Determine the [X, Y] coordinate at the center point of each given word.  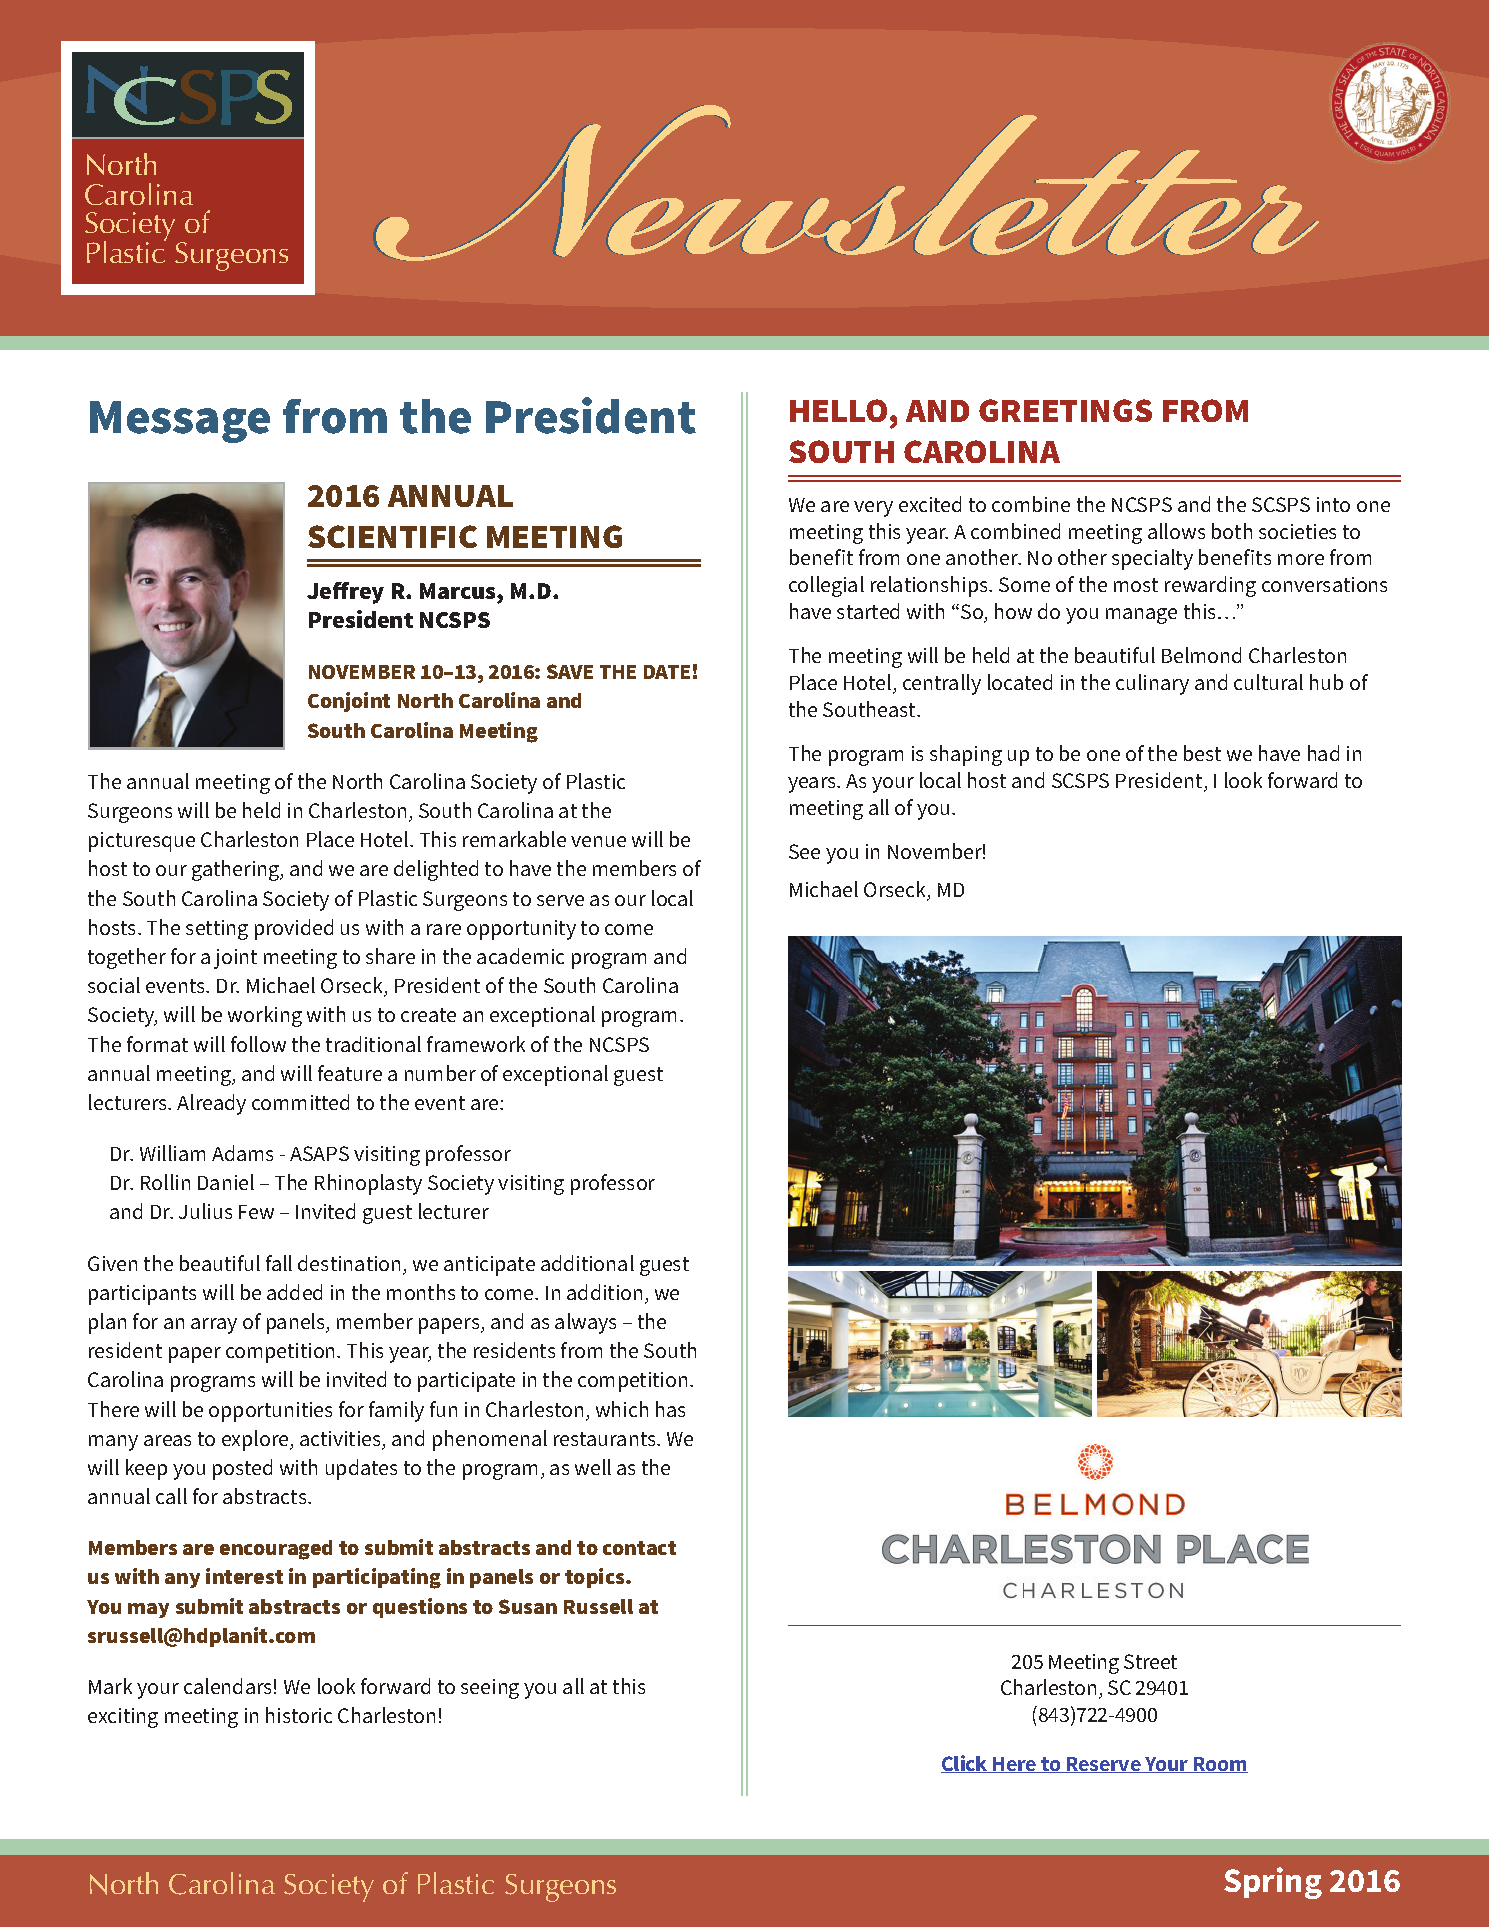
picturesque [142, 842]
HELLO [838, 410]
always [585, 1323]
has [670, 1409]
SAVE [570, 671]
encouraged [276, 1550]
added [294, 1292]
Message [180, 422]
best [1202, 753]
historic [299, 1715]
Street [1150, 1661]
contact [639, 1548]
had [1323, 753]
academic [520, 956]
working [265, 1016]
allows [1176, 531]
